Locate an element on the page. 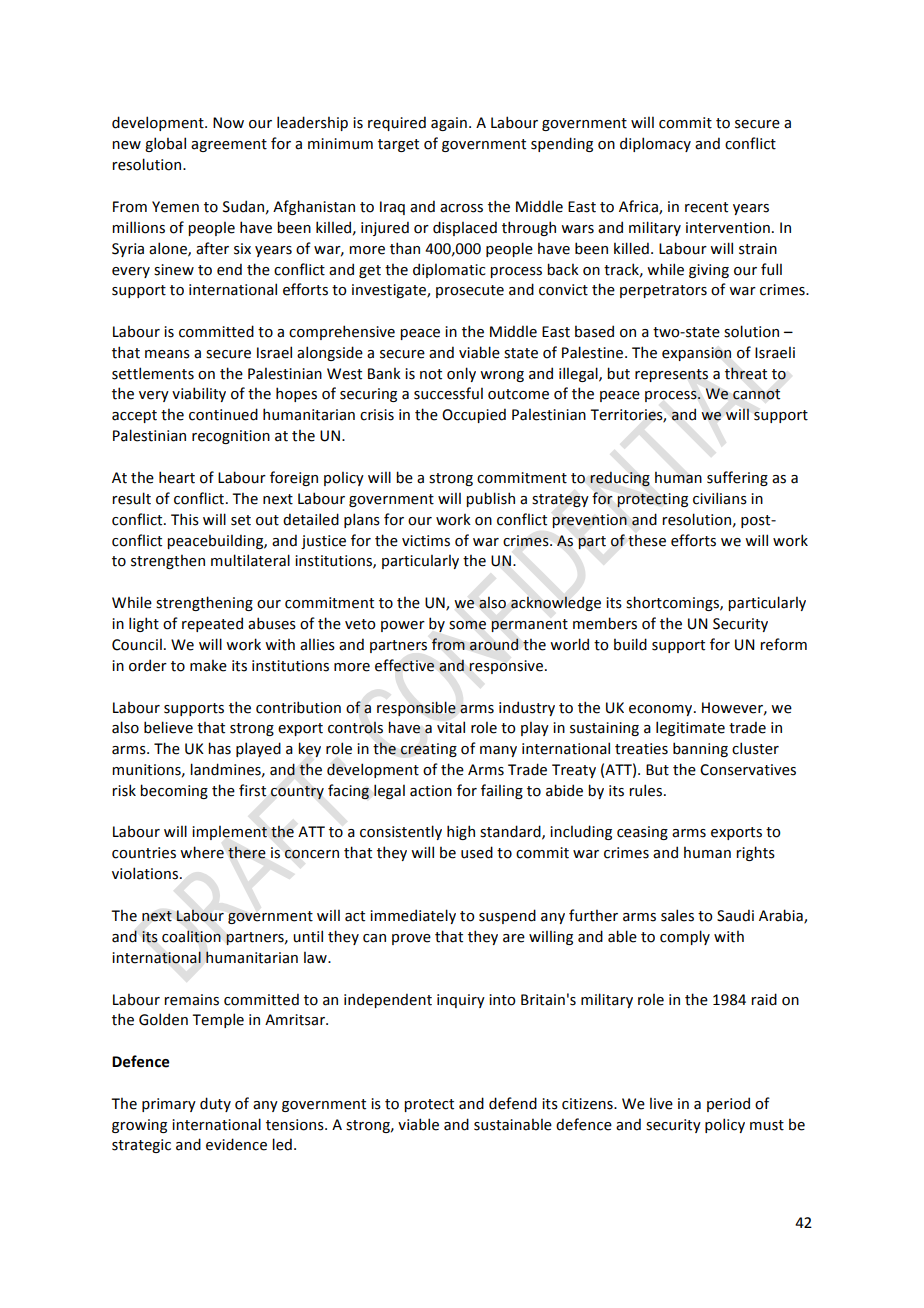  Conservatives is located at coordinates (748, 770).
